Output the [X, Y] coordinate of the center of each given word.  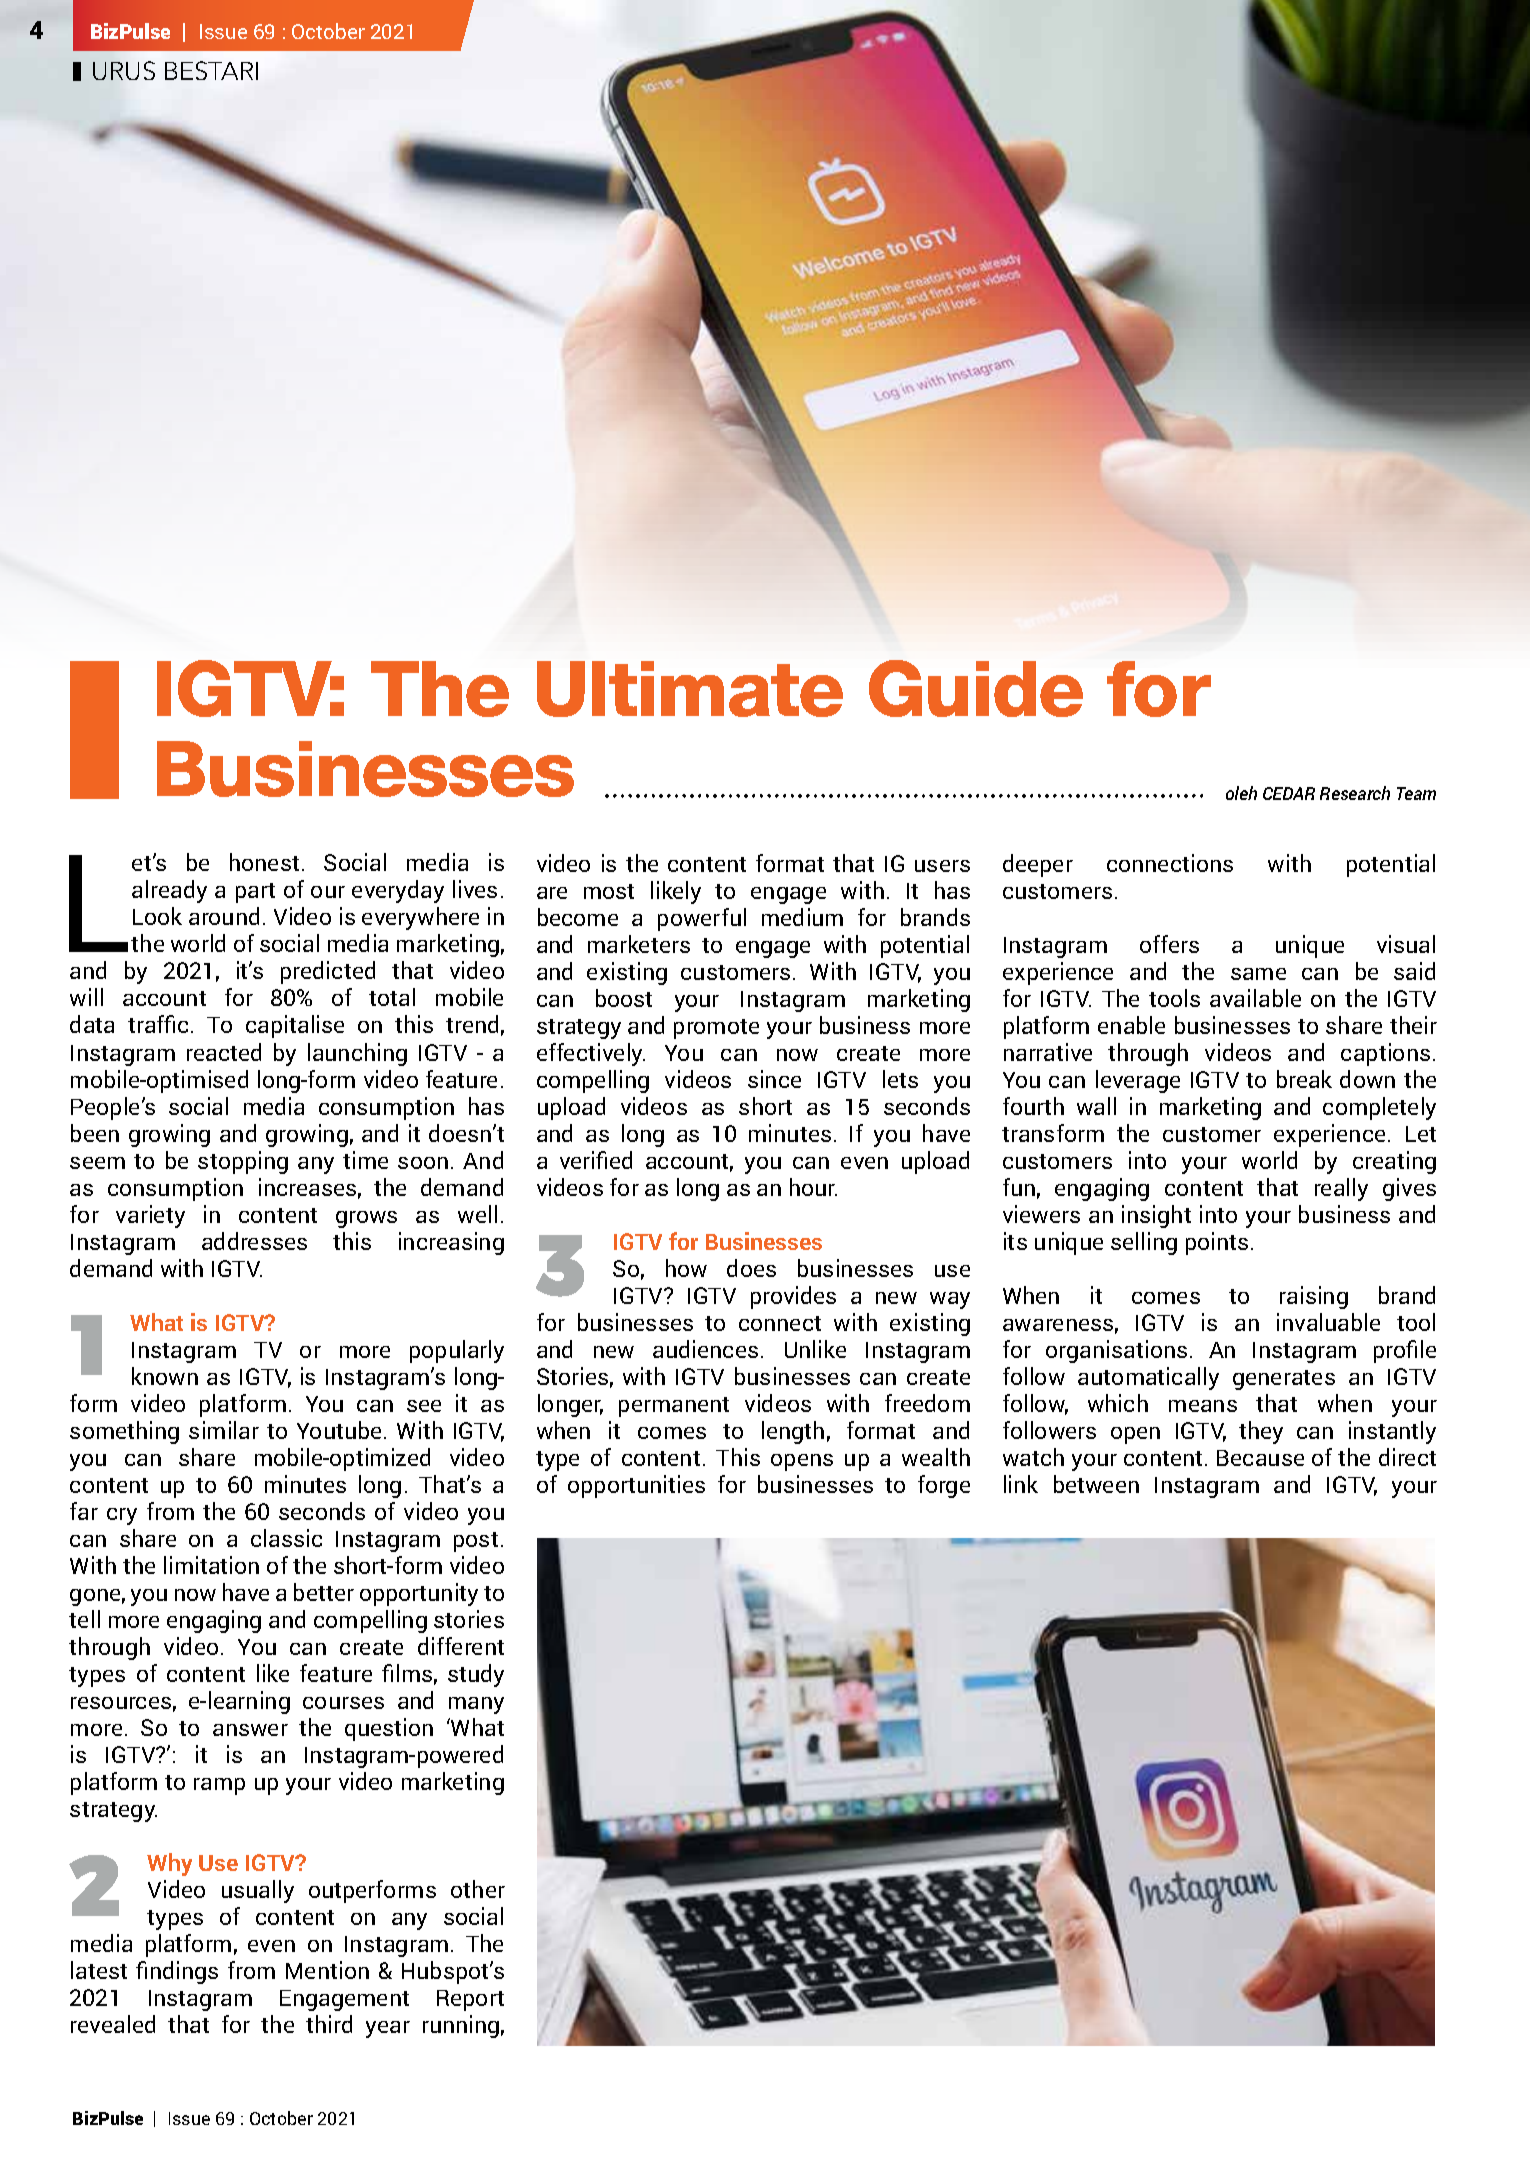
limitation [211, 1565]
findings [177, 1972]
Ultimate [690, 689]
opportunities [636, 1486]
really [1341, 1189]
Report [470, 2000]
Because [1260, 1458]
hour [813, 1187]
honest [264, 862]
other [478, 1889]
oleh [1241, 793]
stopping [243, 1162]
